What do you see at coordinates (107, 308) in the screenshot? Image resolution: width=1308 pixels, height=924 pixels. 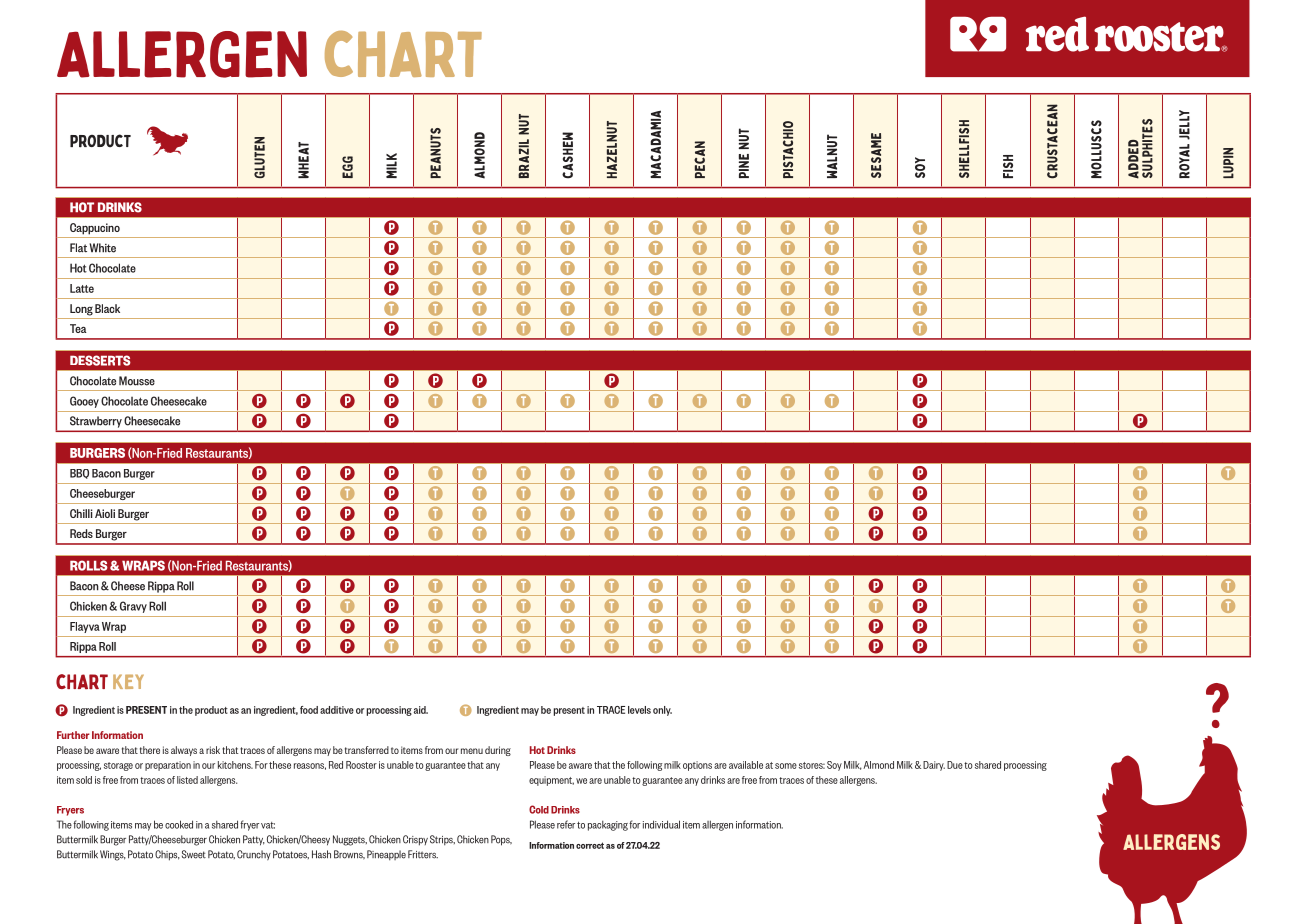 I see `Black` at bounding box center [107, 308].
